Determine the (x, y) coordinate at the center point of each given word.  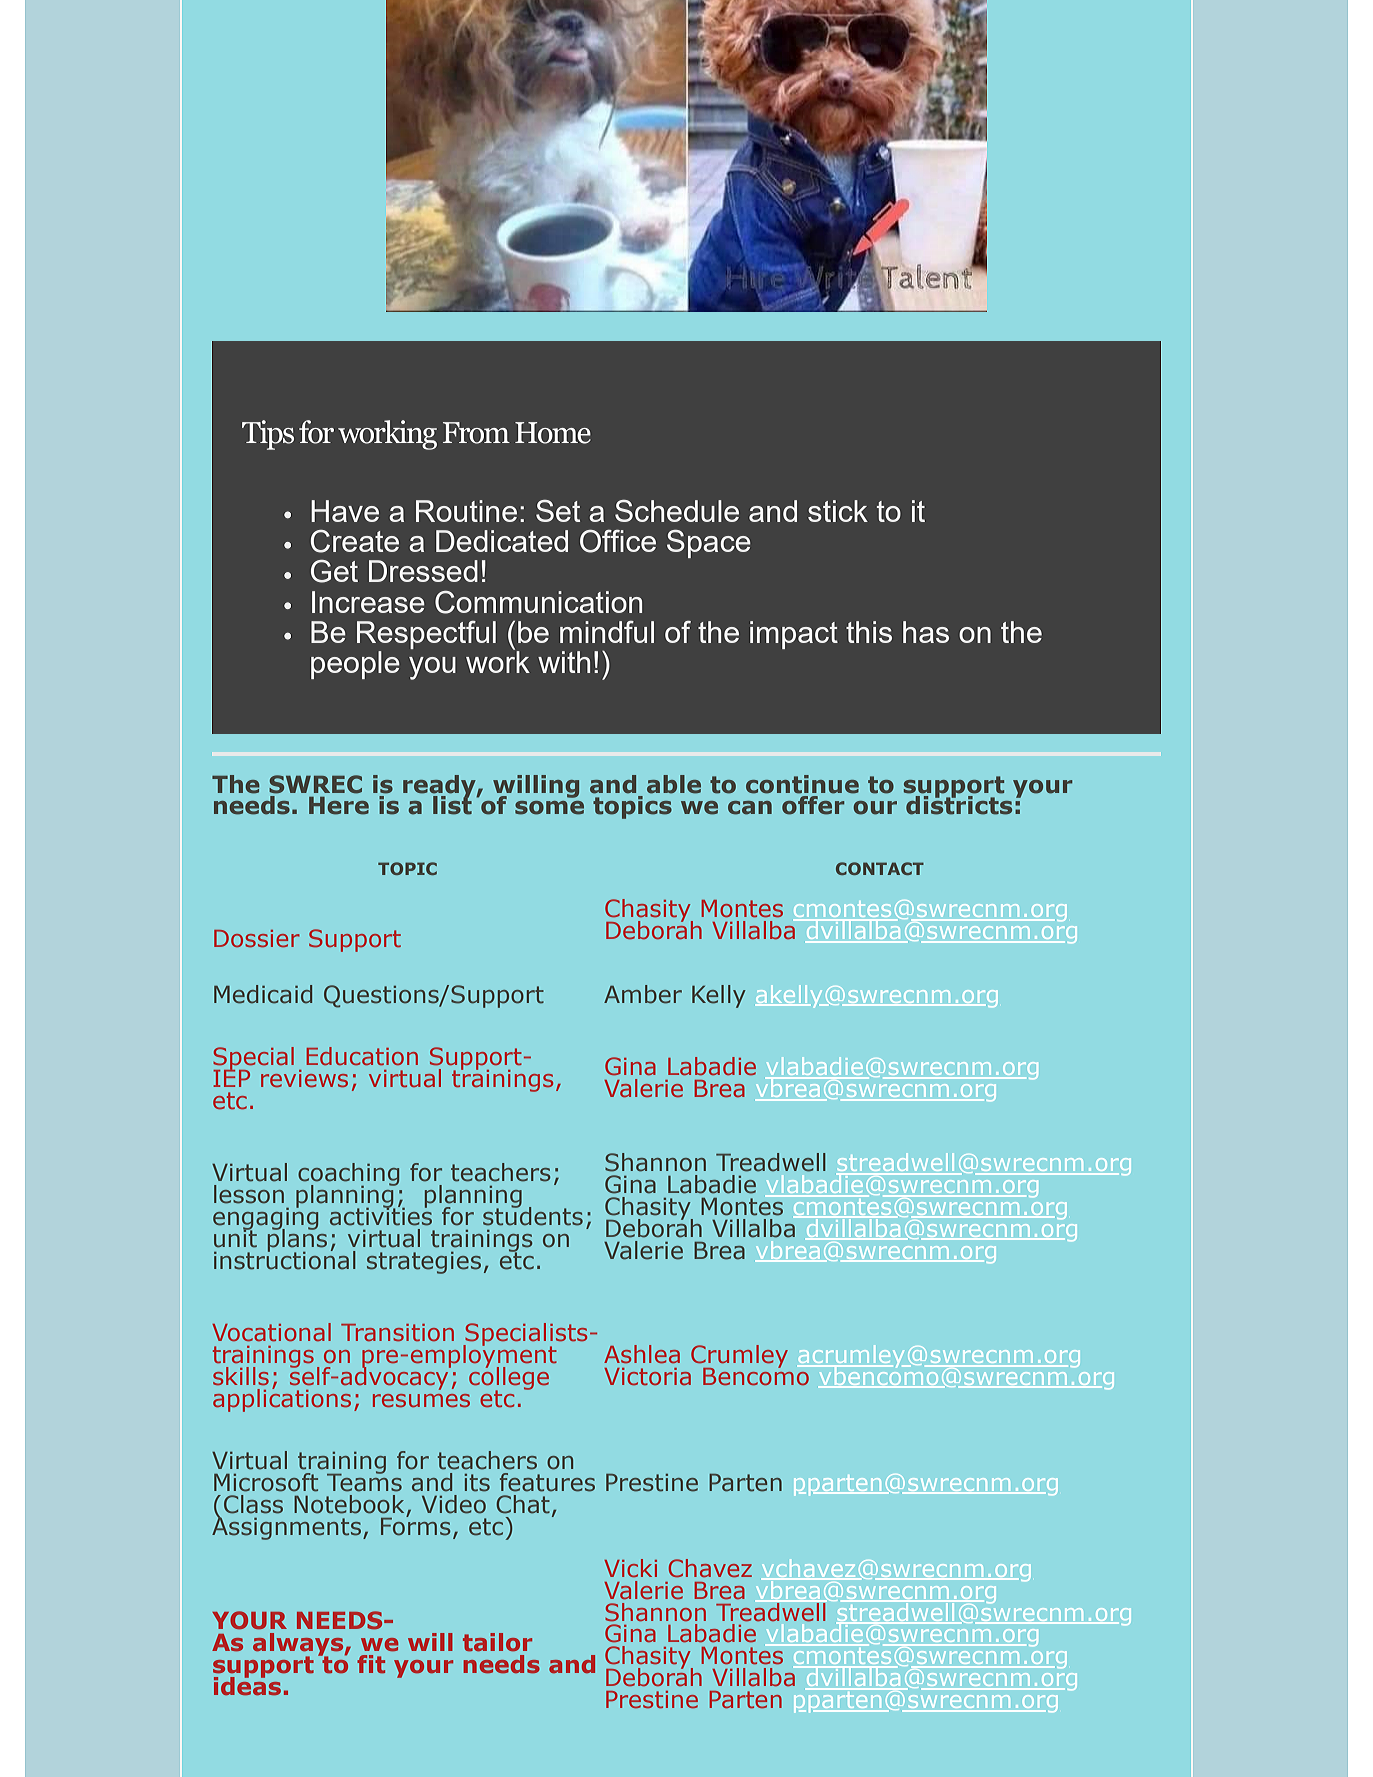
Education (362, 1056)
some (549, 808)
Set (558, 511)
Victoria (647, 1376)
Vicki (630, 1568)
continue (802, 784)
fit (371, 1664)
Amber (643, 994)
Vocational (271, 1332)
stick (838, 511)
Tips (268, 435)
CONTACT (880, 868)
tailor (497, 1642)
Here (339, 806)
